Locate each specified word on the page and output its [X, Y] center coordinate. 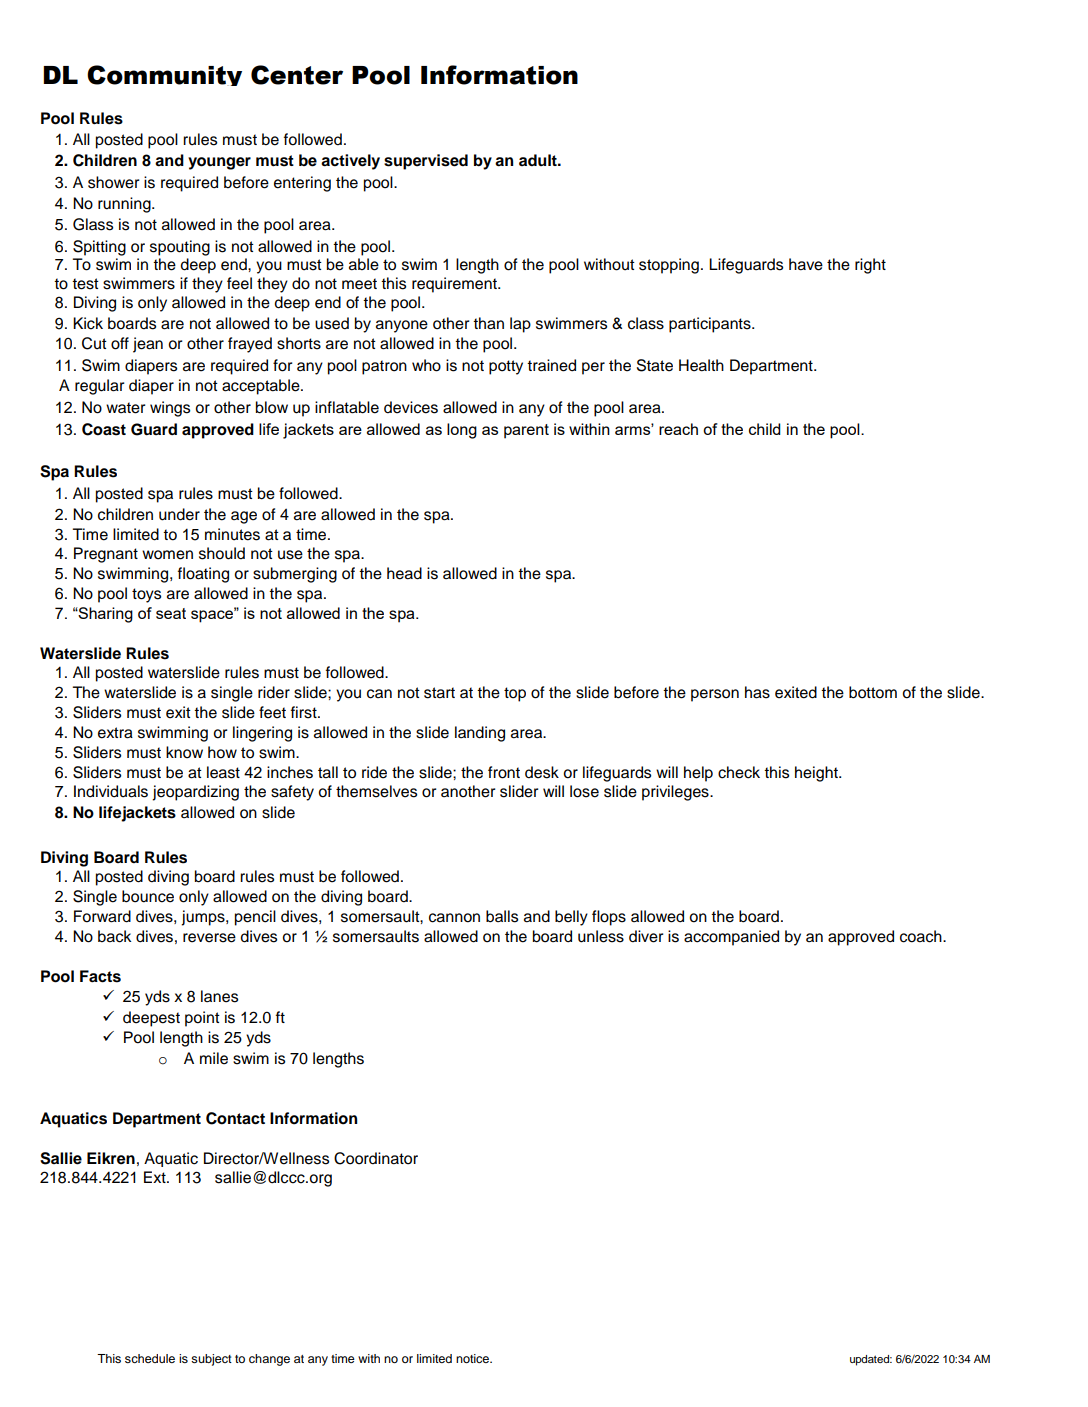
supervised [426, 162]
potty [506, 367]
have [806, 264]
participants [711, 325]
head [404, 573]
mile [214, 1058]
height [817, 774]
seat [171, 613]
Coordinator [376, 1158]
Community [164, 75]
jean [148, 345]
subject [211, 1360]
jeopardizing [195, 793]
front [504, 772]
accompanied [731, 938]
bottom [873, 692]
